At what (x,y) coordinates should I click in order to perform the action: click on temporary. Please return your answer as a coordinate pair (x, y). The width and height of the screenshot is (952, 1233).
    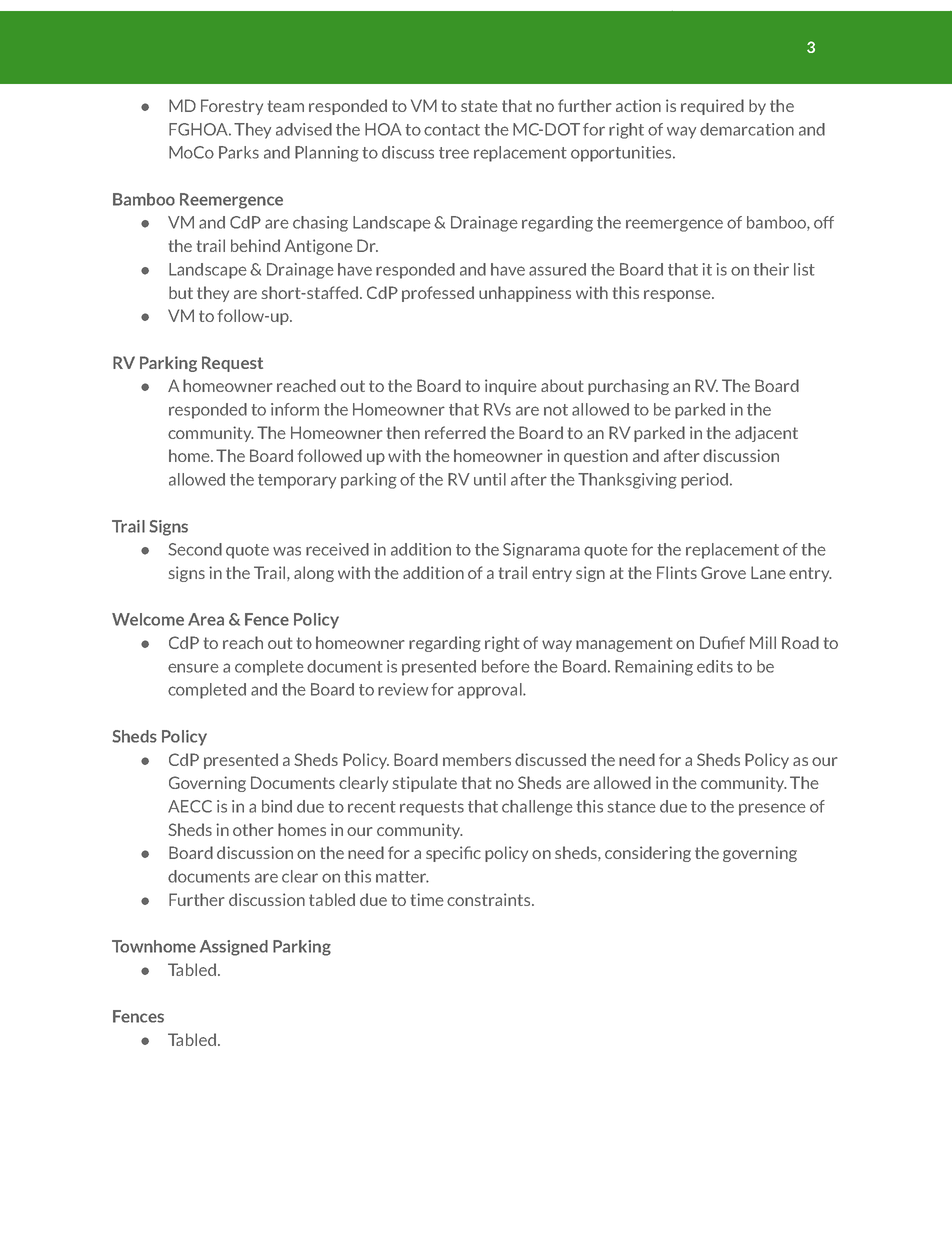
    Looking at the image, I should click on (297, 481).
